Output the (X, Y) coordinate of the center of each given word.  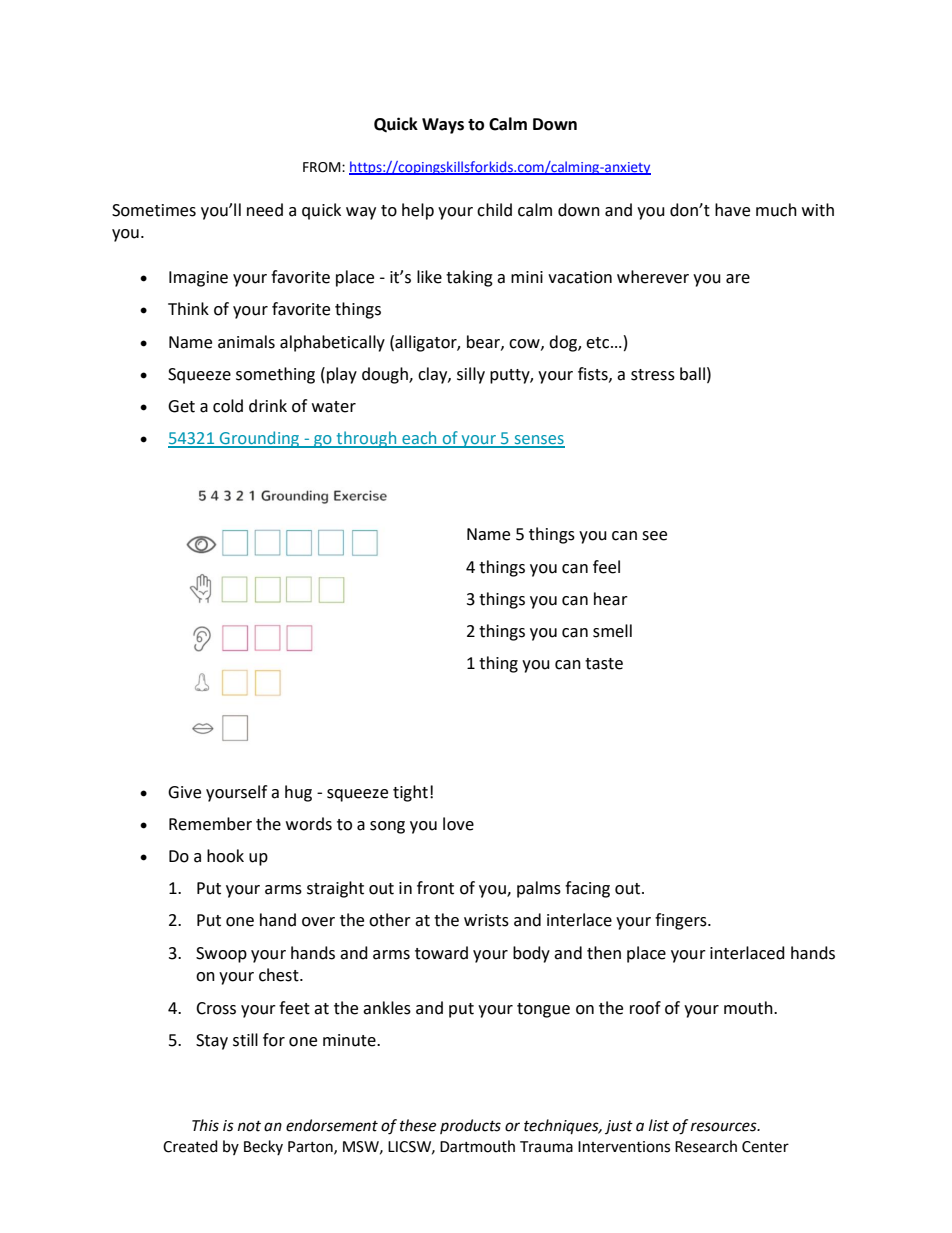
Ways (443, 126)
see (654, 536)
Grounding (260, 439)
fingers (682, 921)
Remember (210, 824)
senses (538, 441)
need (265, 210)
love (458, 824)
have (732, 210)
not (249, 1126)
